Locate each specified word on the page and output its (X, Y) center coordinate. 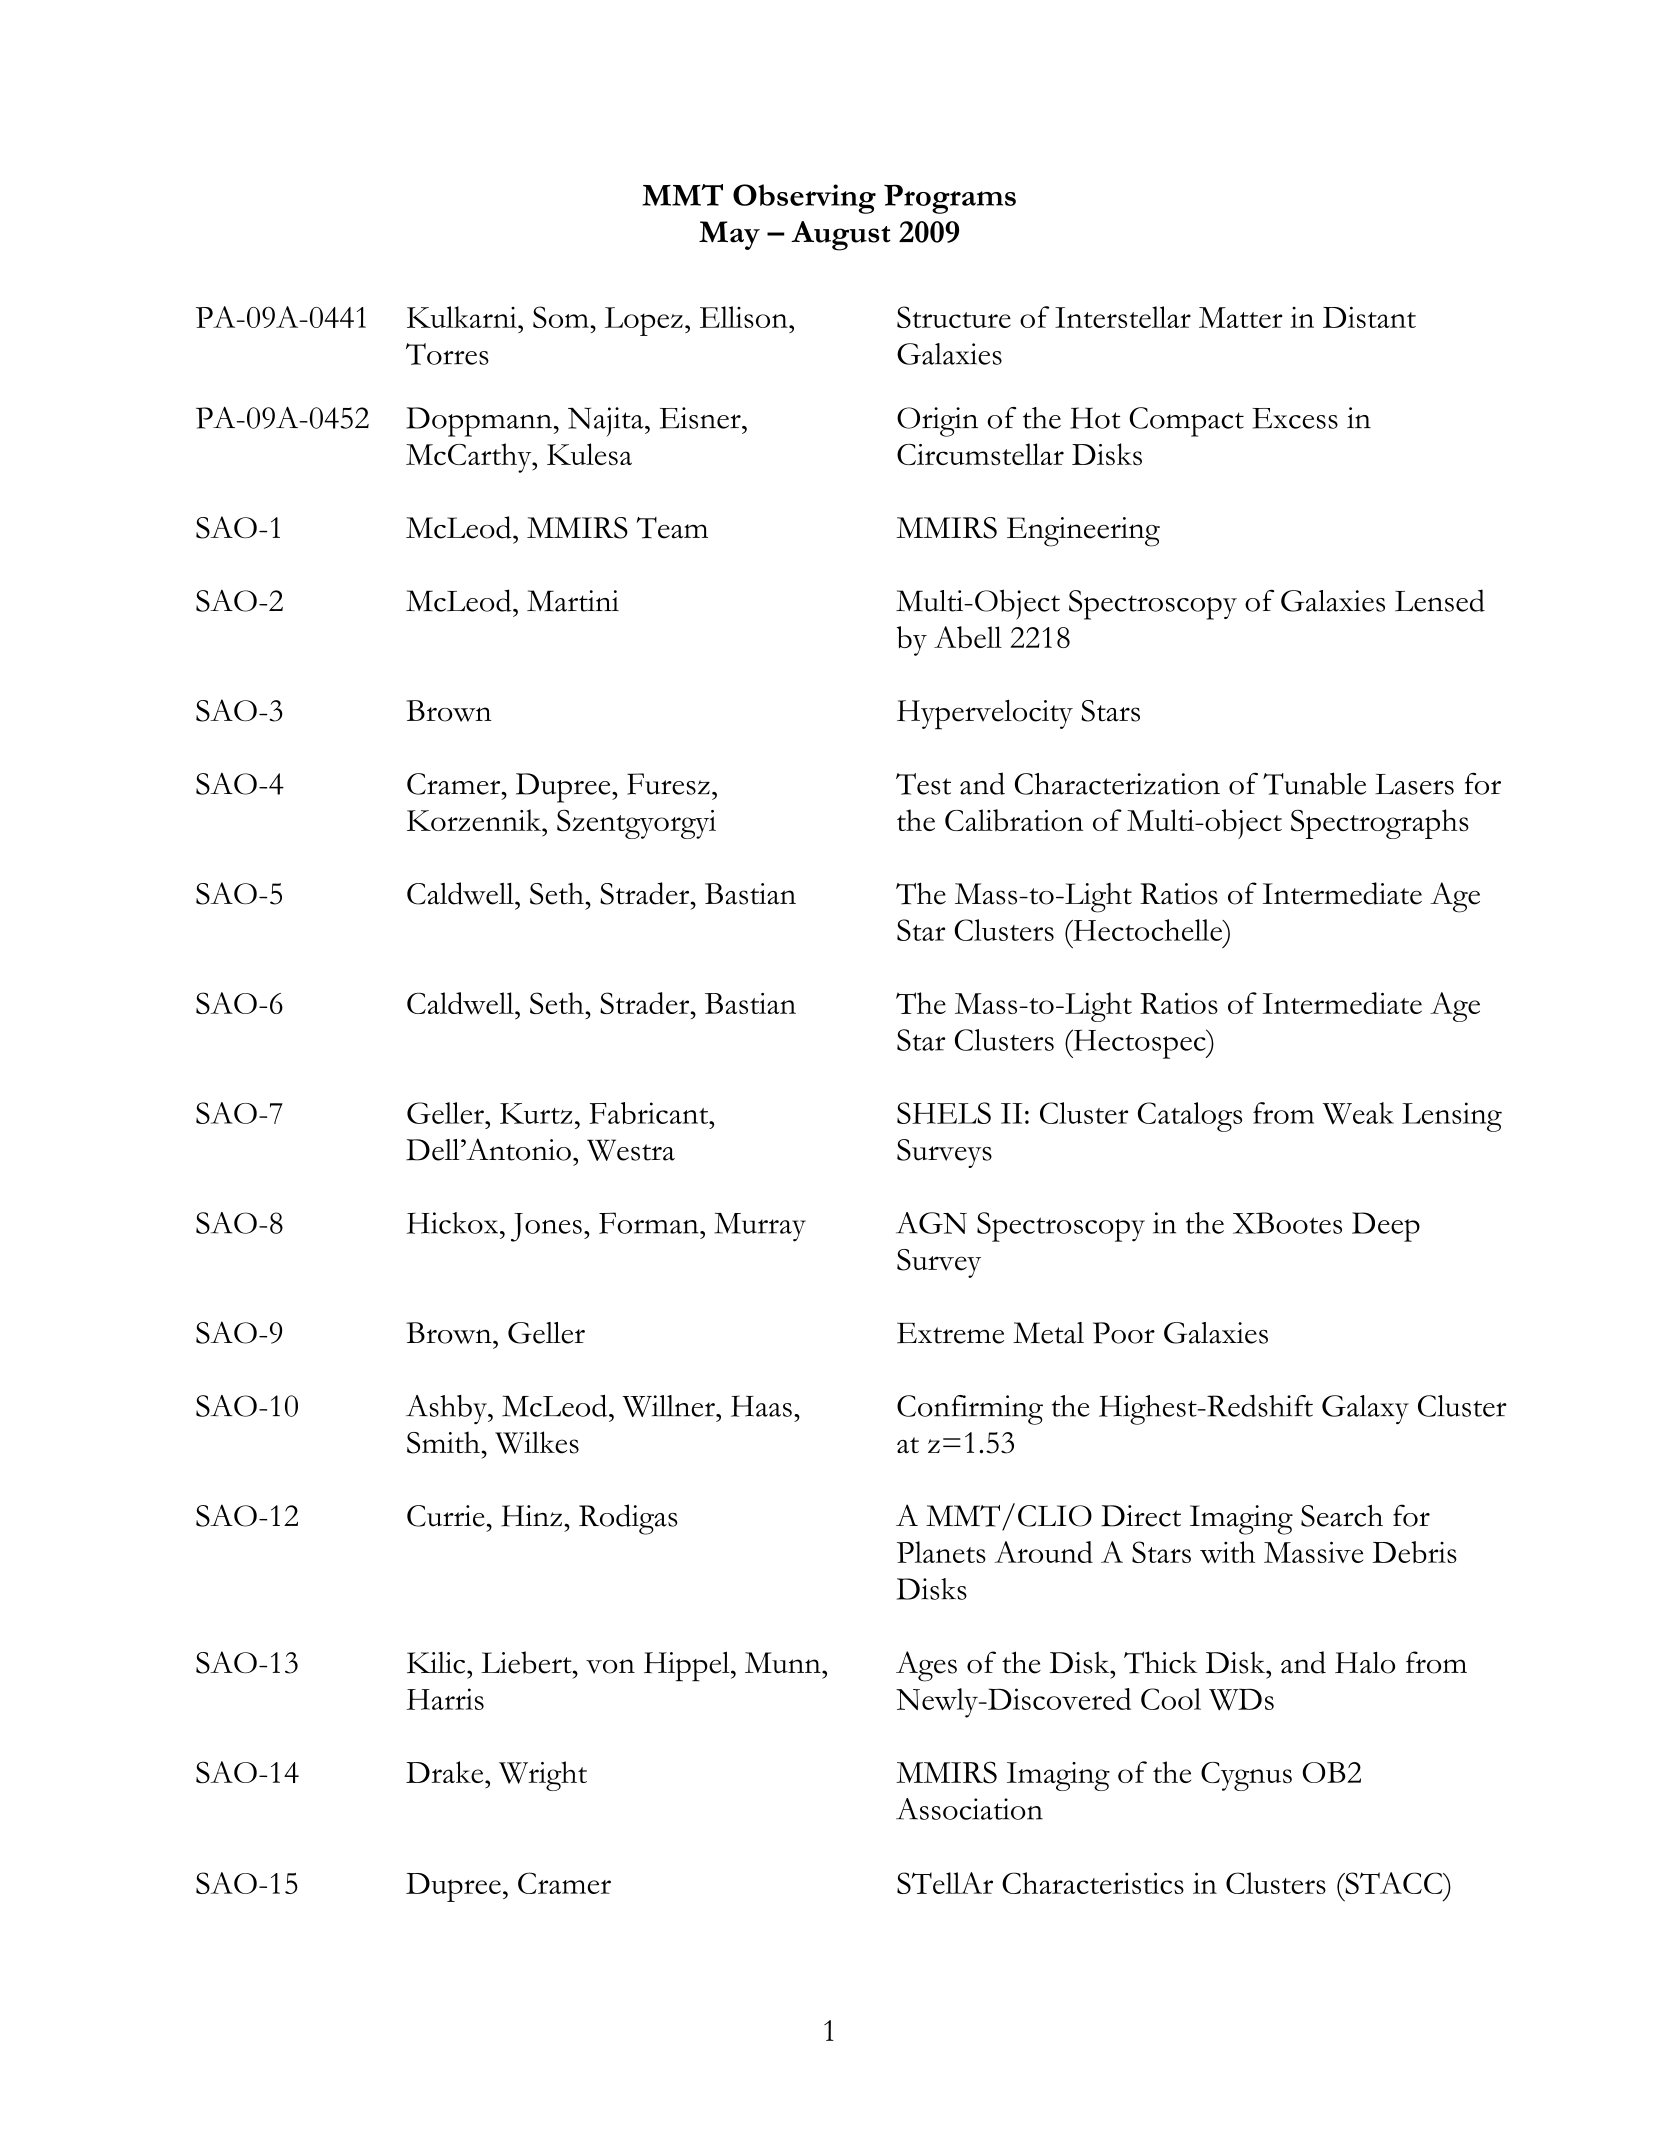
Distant (1369, 317)
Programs (950, 199)
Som (562, 317)
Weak (1358, 1113)
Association (969, 1809)
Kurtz (536, 1113)
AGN (931, 1223)
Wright (543, 1776)
